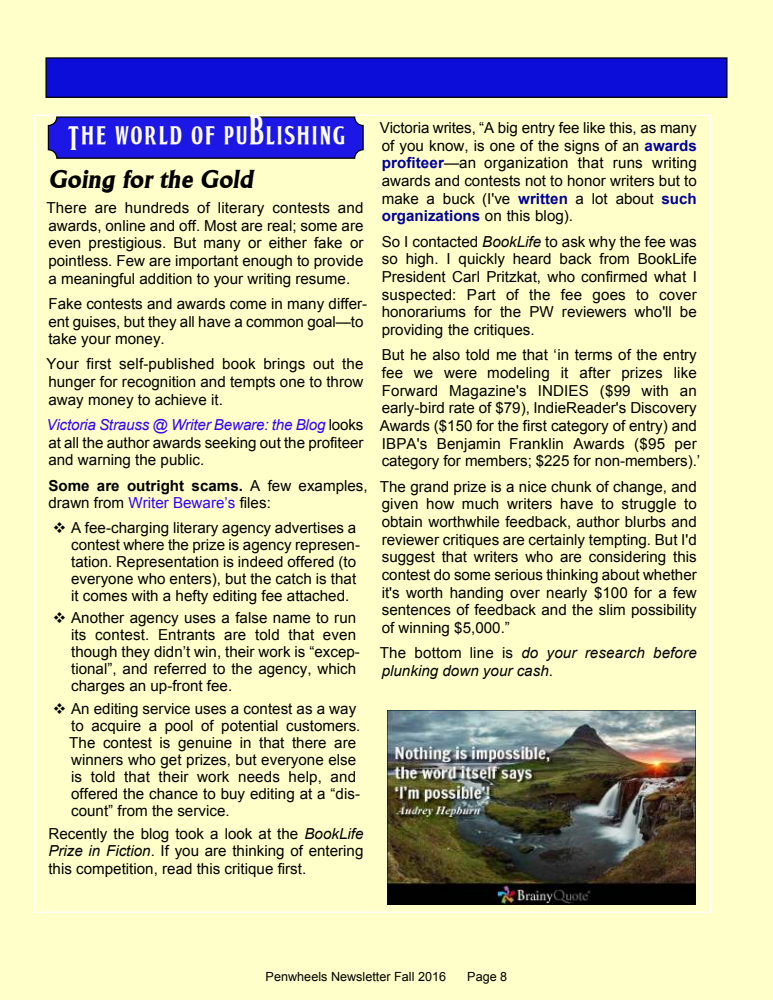 This screenshot has width=773, height=1000. I want to click on get, so click(171, 761).
